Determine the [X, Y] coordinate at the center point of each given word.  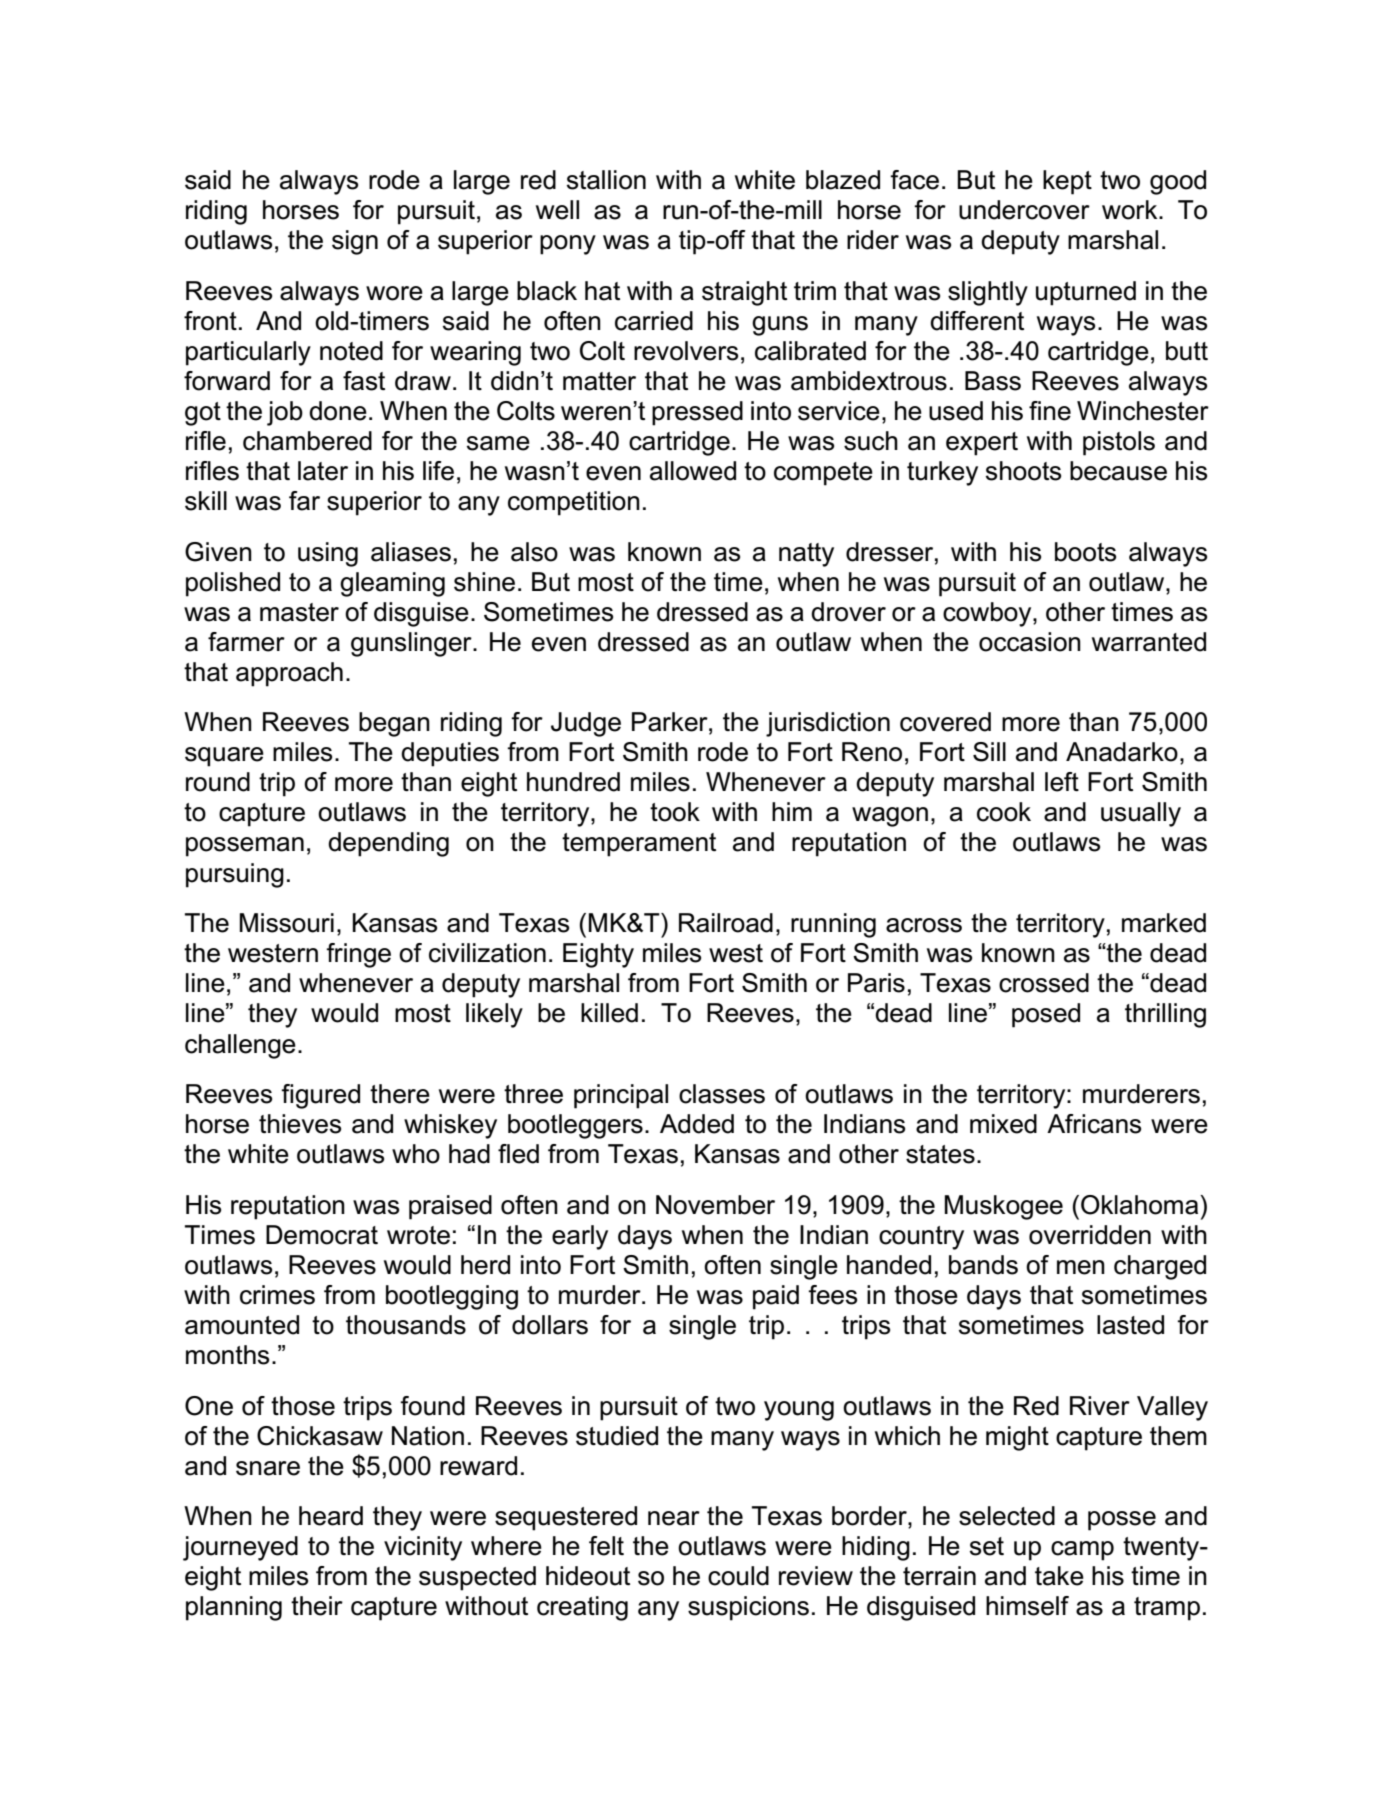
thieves [300, 1124]
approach [289, 674]
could [738, 1576]
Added [697, 1124]
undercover [1024, 210]
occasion [1030, 642]
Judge [586, 724]
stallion [606, 180]
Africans [1094, 1124]
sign [355, 242]
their [317, 1606]
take [1059, 1576]
